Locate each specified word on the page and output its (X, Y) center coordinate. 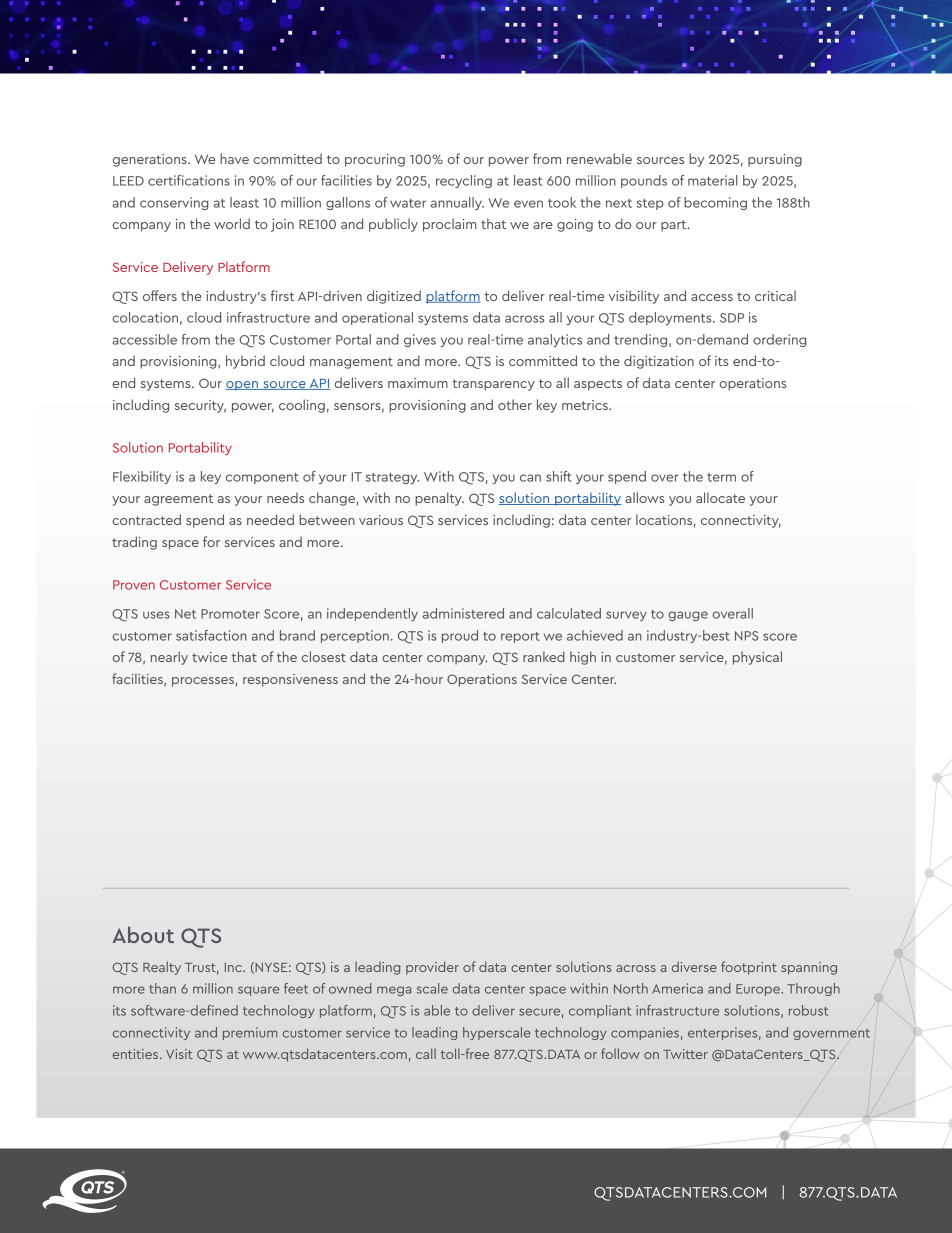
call (426, 1053)
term (721, 477)
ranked (544, 656)
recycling (464, 181)
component (262, 478)
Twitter (685, 1054)
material (713, 180)
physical (757, 658)
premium (250, 1033)
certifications (189, 180)
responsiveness (290, 680)
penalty (439, 499)
